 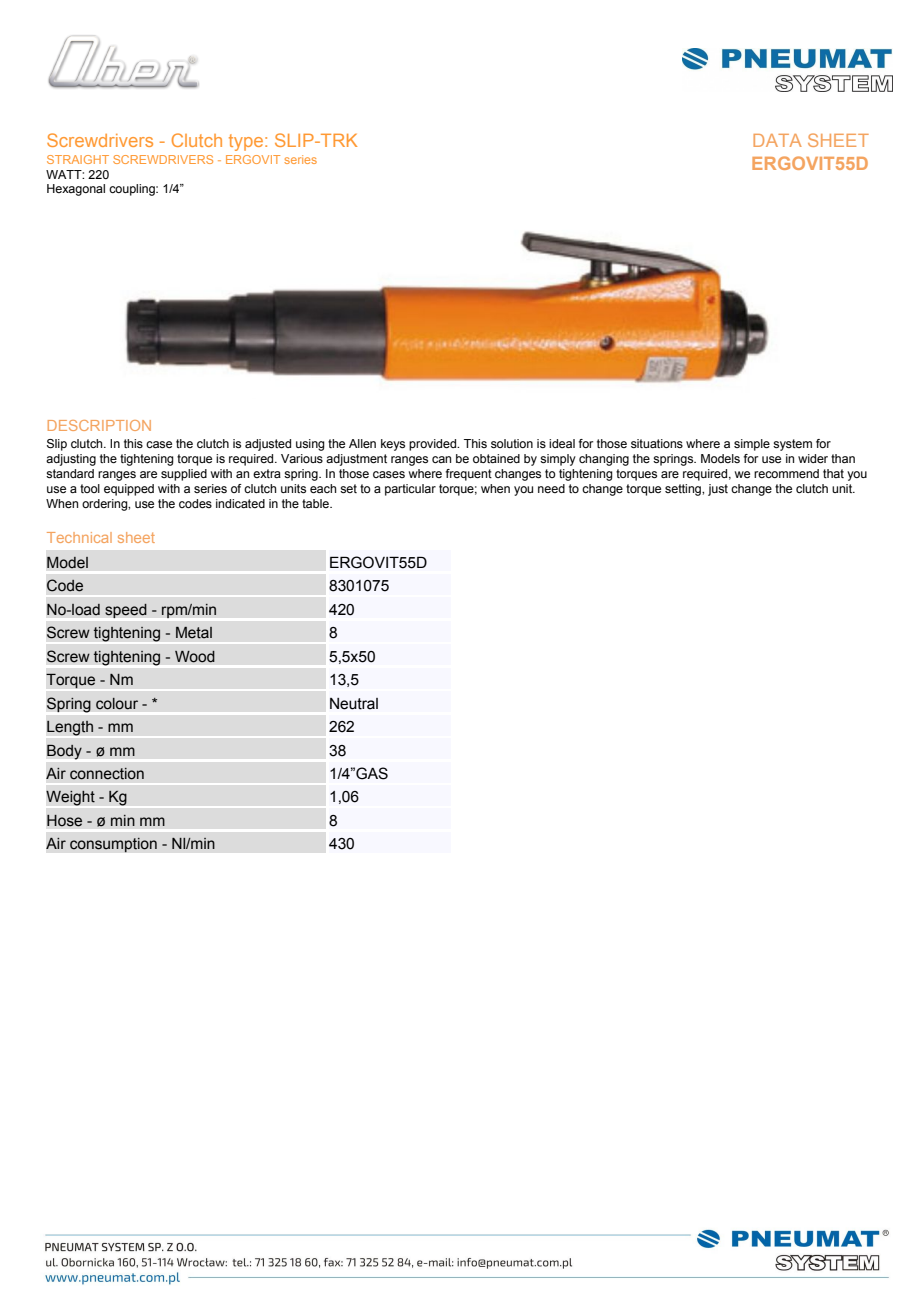 What do you see at coordinates (752, 445) in the screenshot?
I see `simple` at bounding box center [752, 445].
